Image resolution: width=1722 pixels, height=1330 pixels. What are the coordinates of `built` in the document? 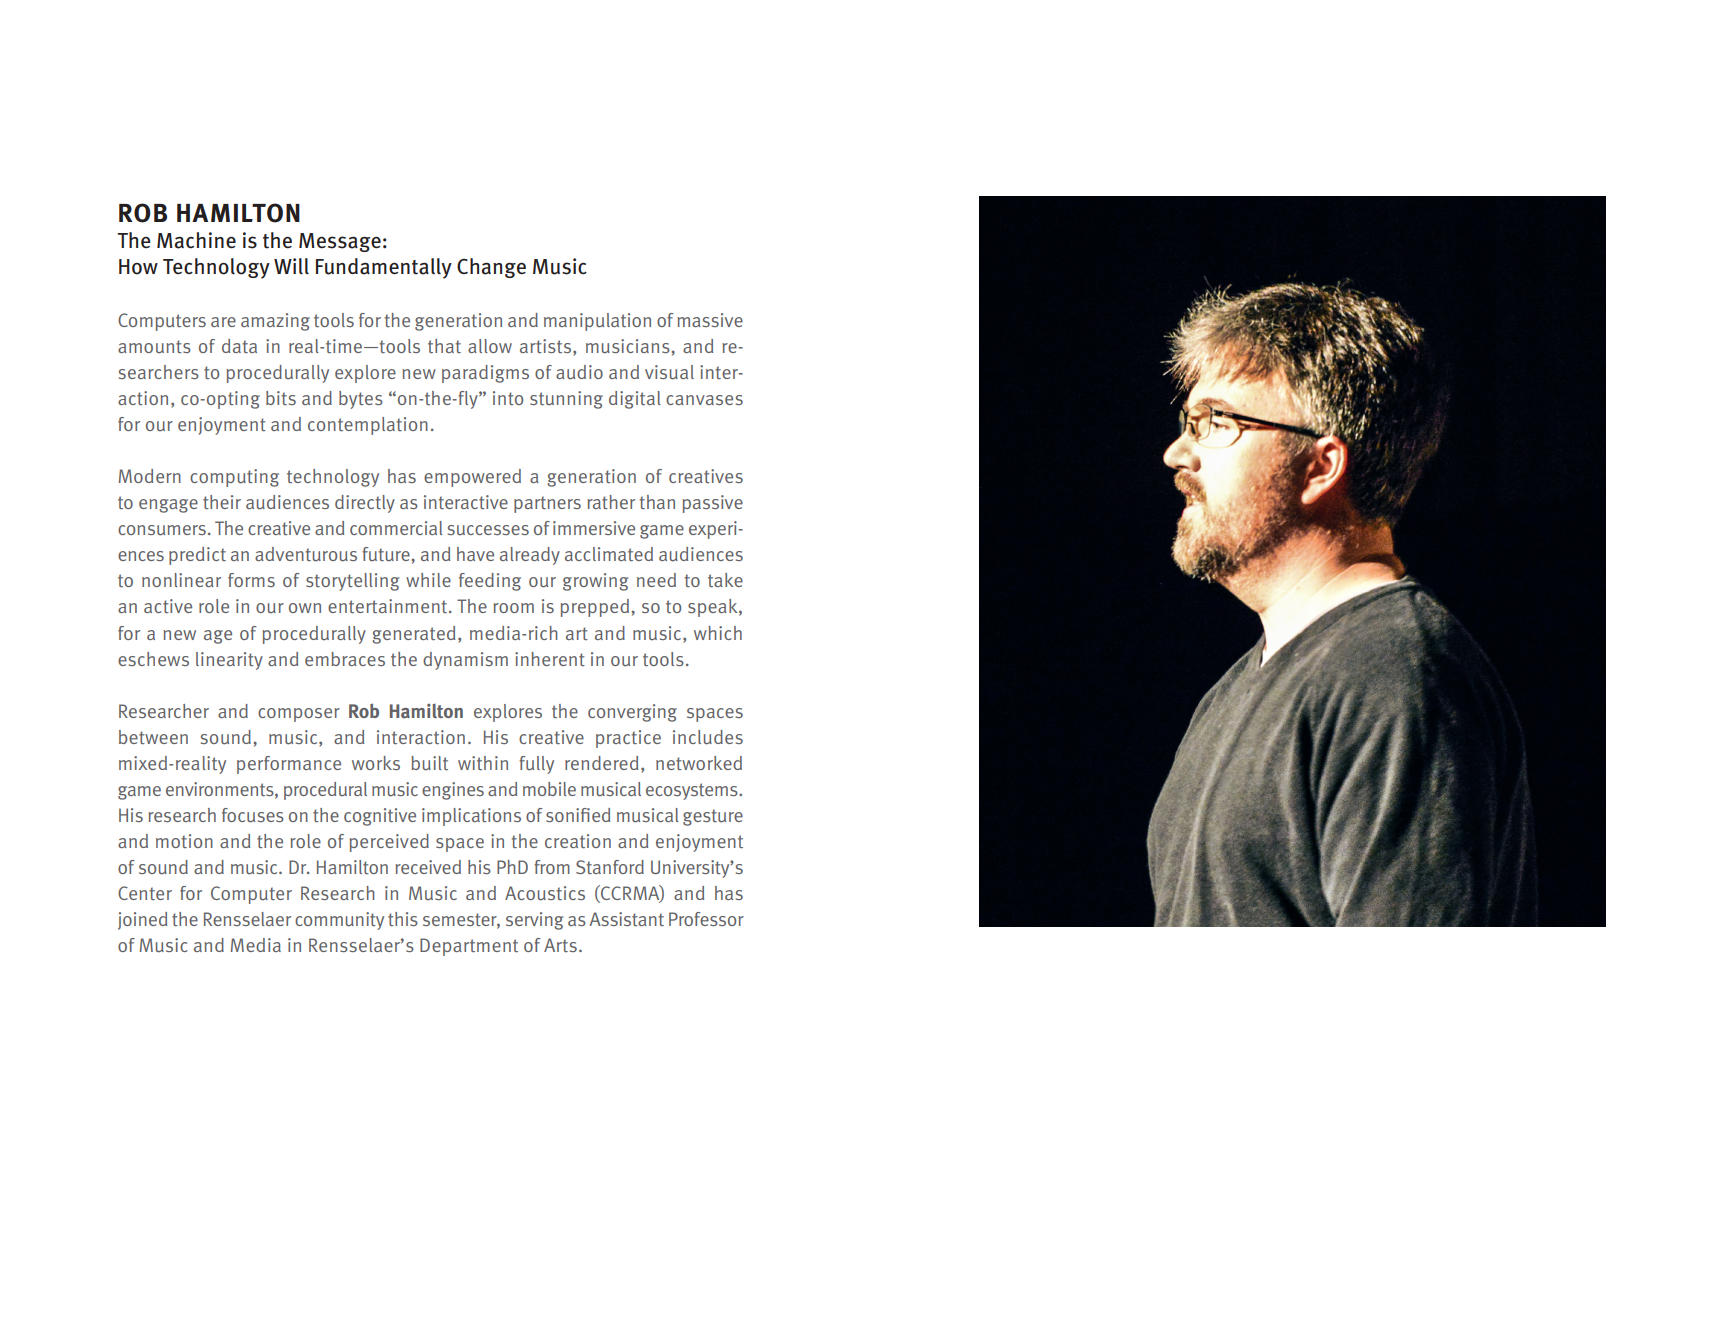 It's located at (429, 763).
